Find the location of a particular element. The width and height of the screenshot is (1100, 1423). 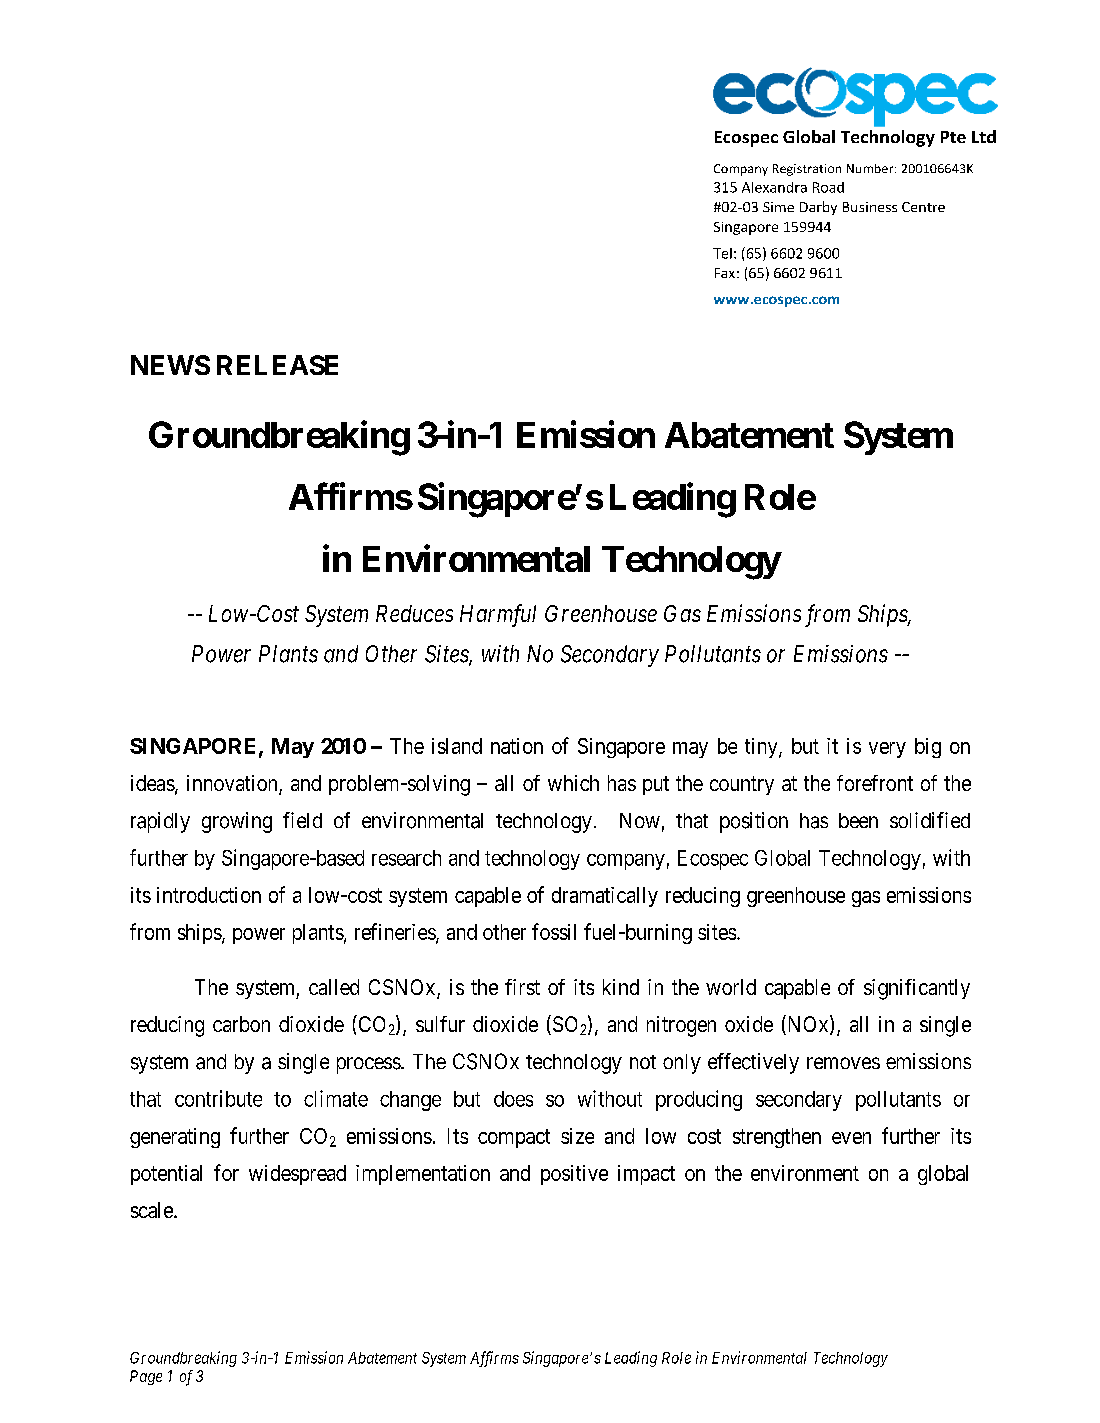

positive is located at coordinates (574, 1175).
